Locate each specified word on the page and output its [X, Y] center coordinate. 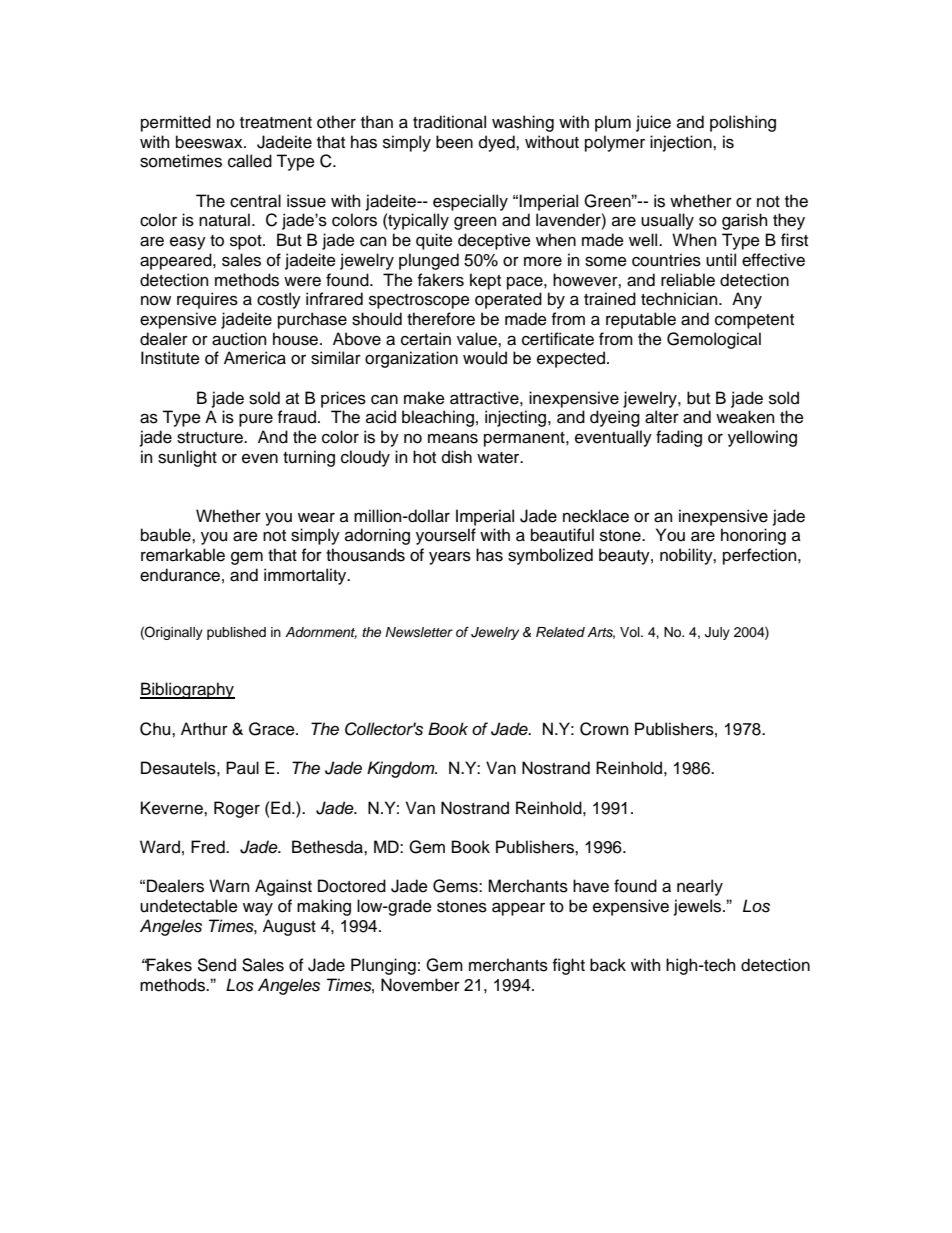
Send [216, 965]
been [454, 142]
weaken [745, 417]
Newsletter [419, 632]
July [717, 633]
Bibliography [187, 690]
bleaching [438, 418]
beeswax [210, 142]
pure [256, 420]
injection [682, 143]
